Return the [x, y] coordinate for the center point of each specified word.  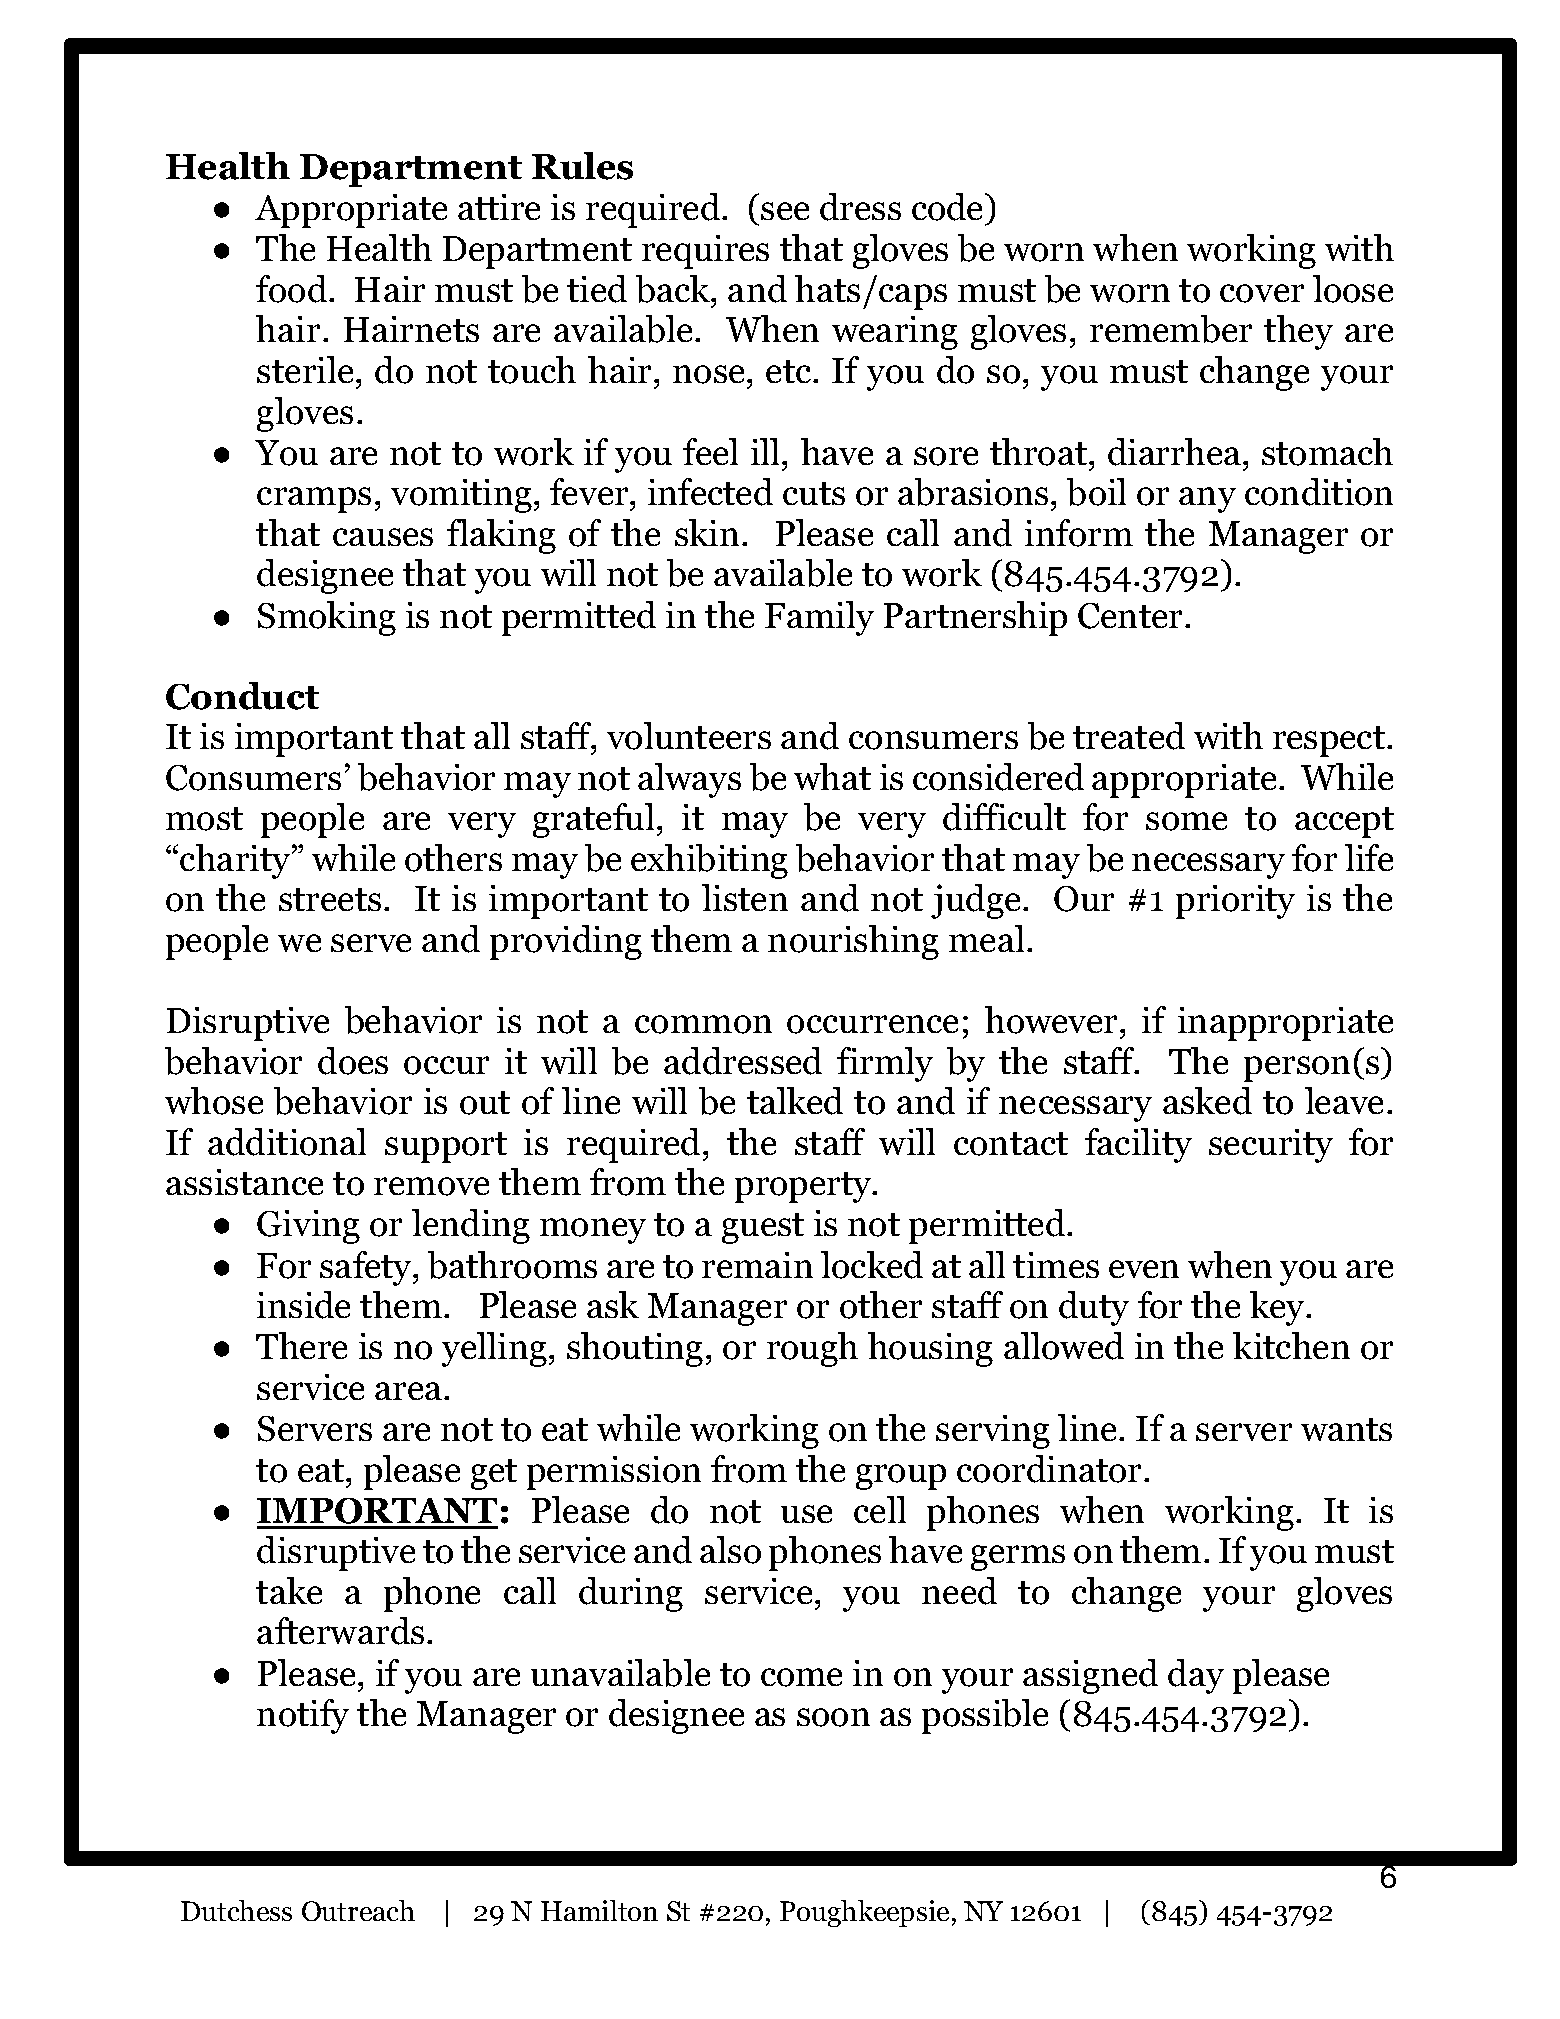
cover [1262, 293]
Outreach [358, 1910]
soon [833, 1717]
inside [303, 1305]
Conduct [242, 696]
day [1196, 1676]
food [293, 289]
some [1186, 821]
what [832, 776]
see [785, 211]
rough [812, 1349]
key [1278, 1308]
